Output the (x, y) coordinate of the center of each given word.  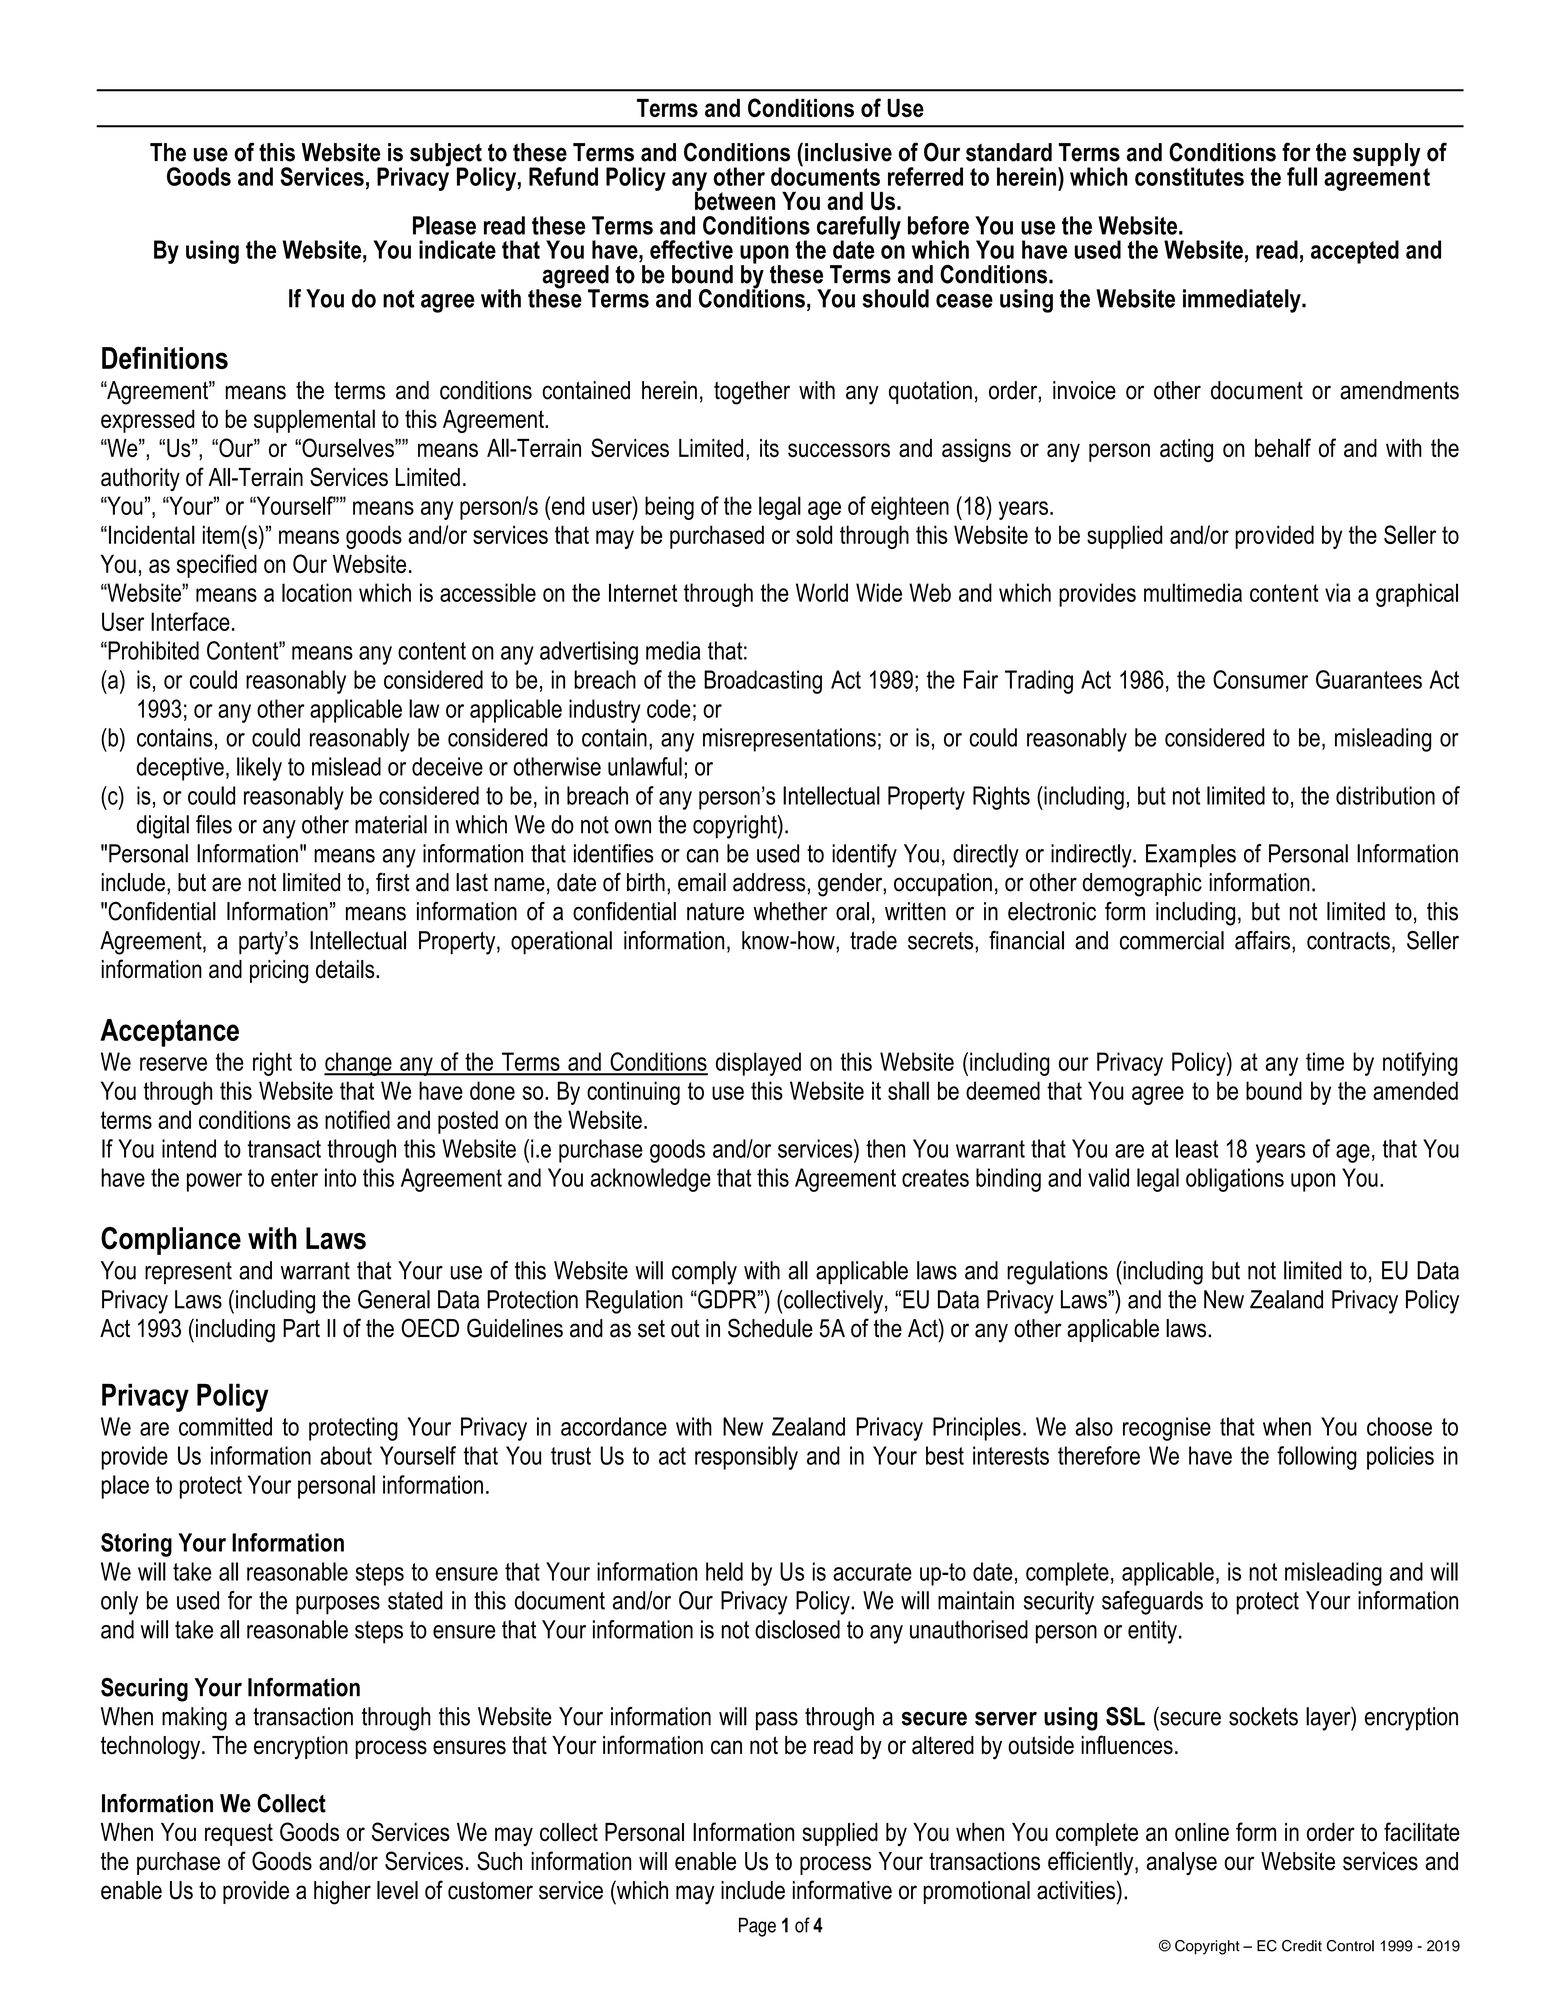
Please (444, 225)
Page (757, 1927)
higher (342, 1893)
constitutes (1189, 176)
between (735, 199)
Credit (1302, 1946)
